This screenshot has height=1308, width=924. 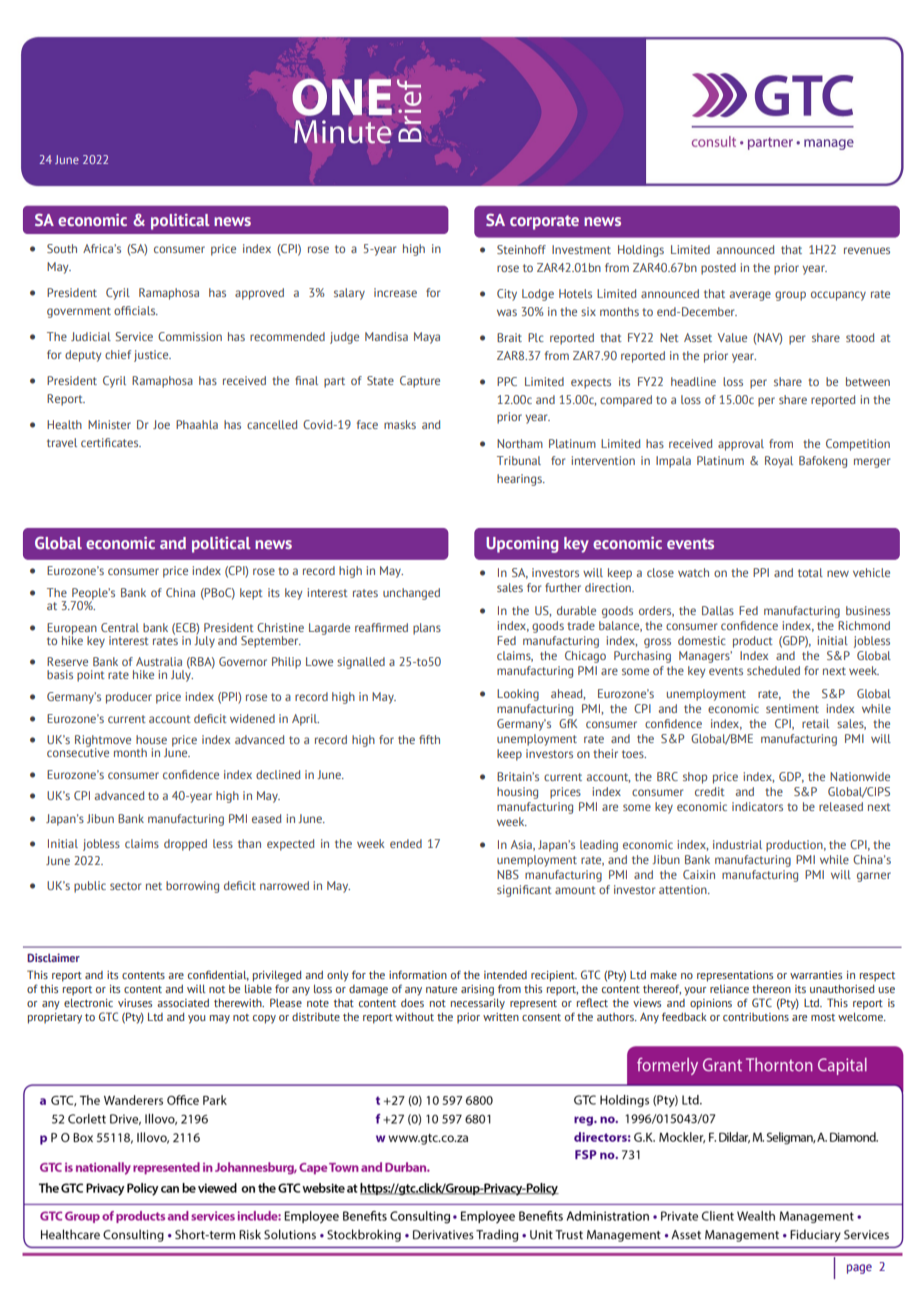 I want to click on domestic, so click(x=702, y=640).
